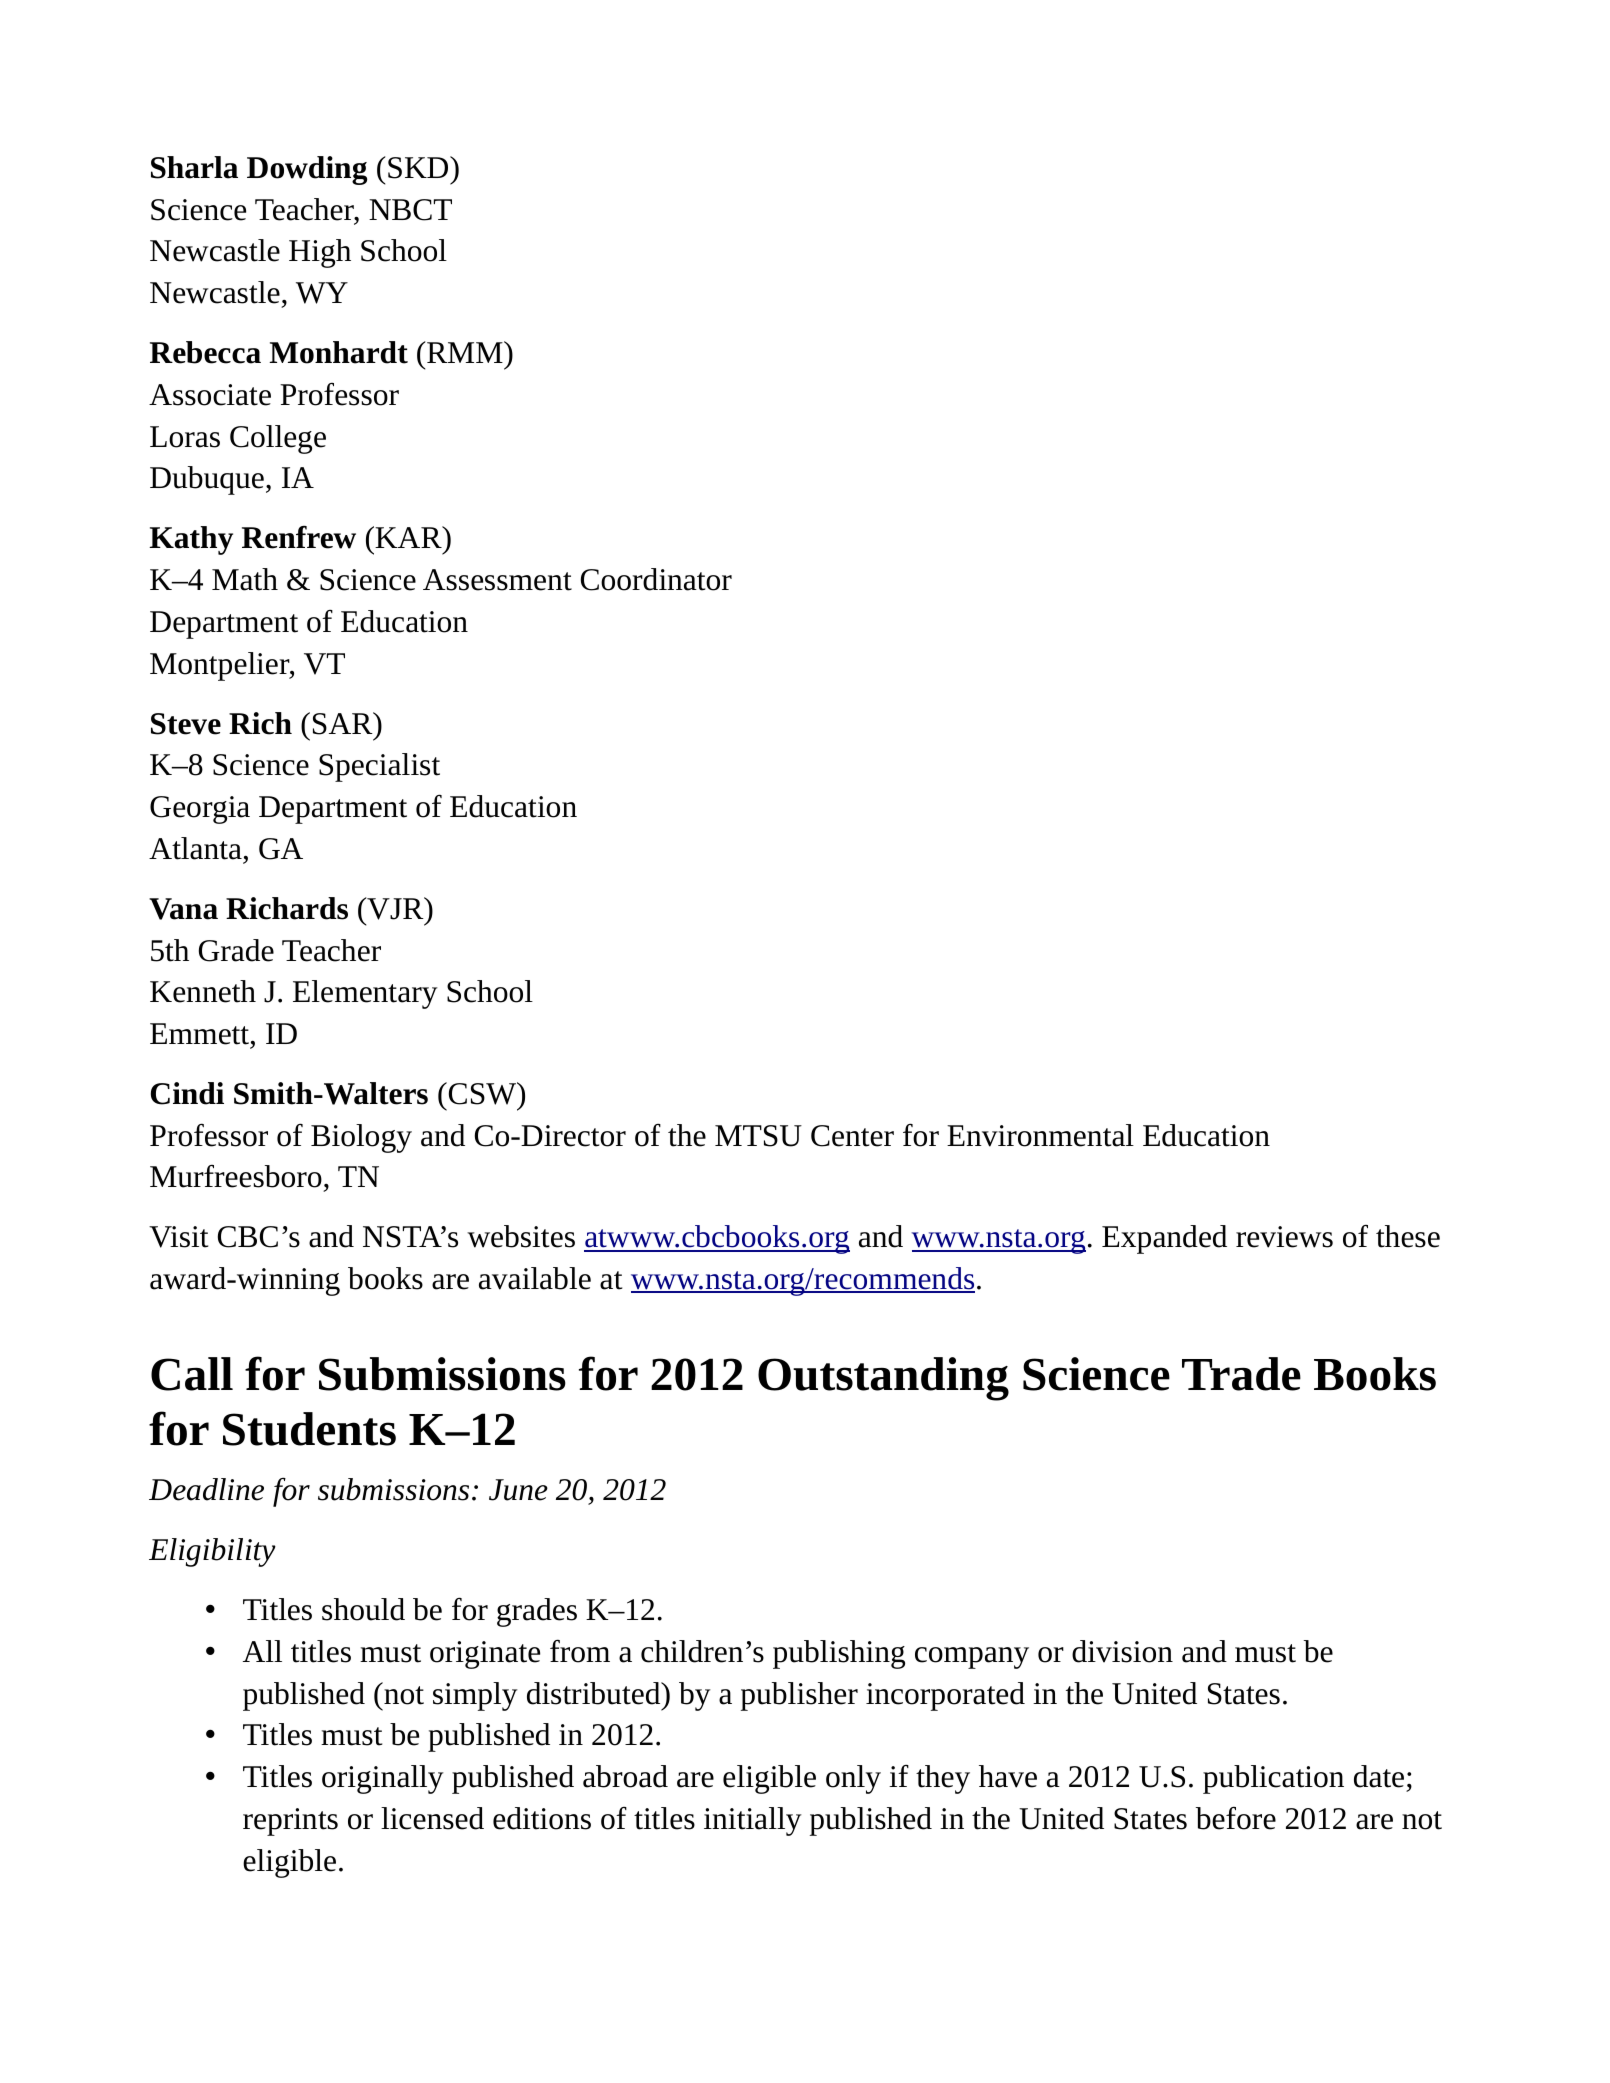 This screenshot has height=2083, width=1610. Describe the element at coordinates (236, 1176) in the screenshot. I see `Murfreesboro` at that location.
